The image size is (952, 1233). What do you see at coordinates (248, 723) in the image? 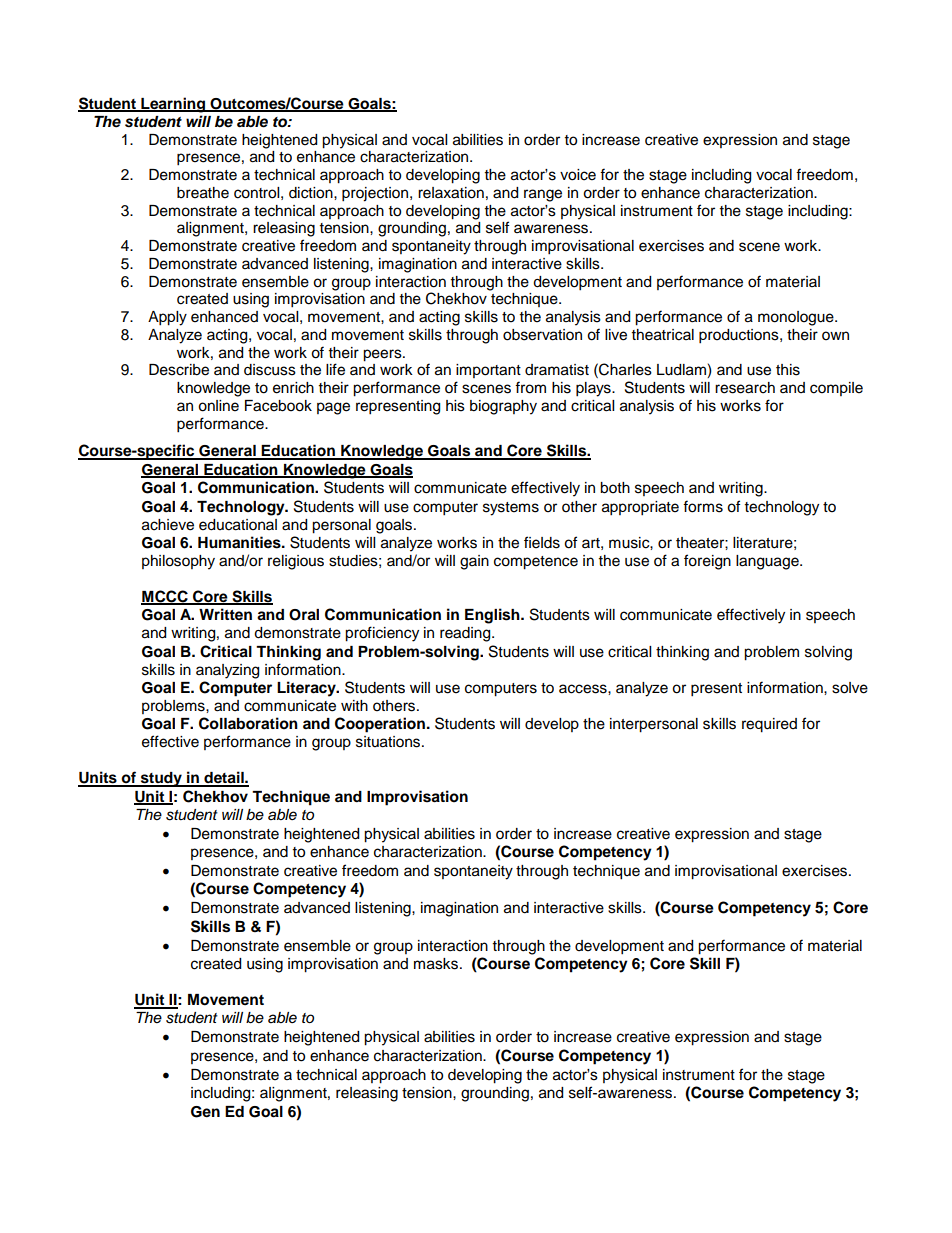
I see `Collaboration` at bounding box center [248, 723].
